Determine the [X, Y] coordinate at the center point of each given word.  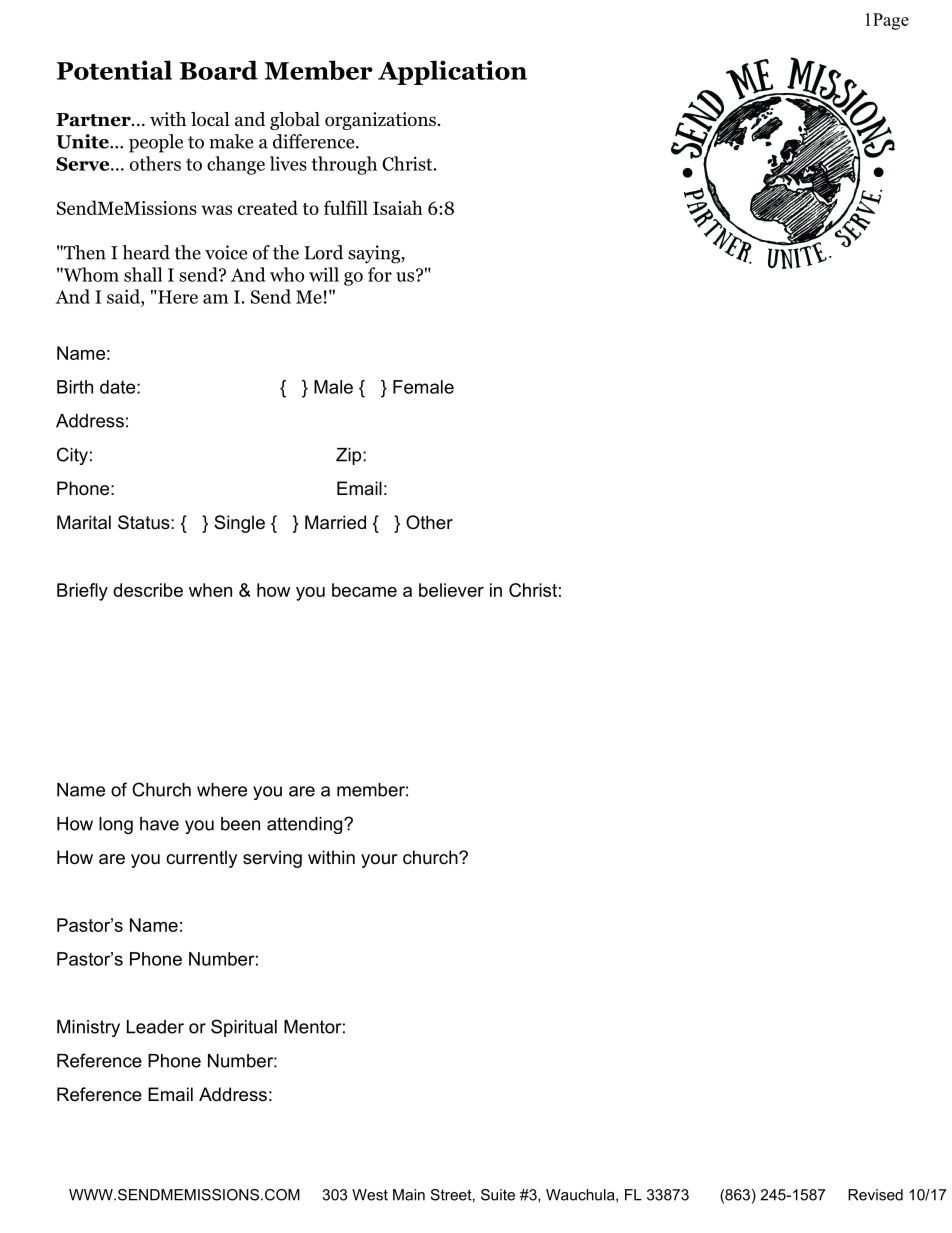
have [159, 824]
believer [451, 590]
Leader [155, 1027]
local [210, 119]
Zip [350, 456]
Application [452, 72]
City [72, 456]
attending [306, 825]
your [379, 861]
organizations [380, 121]
